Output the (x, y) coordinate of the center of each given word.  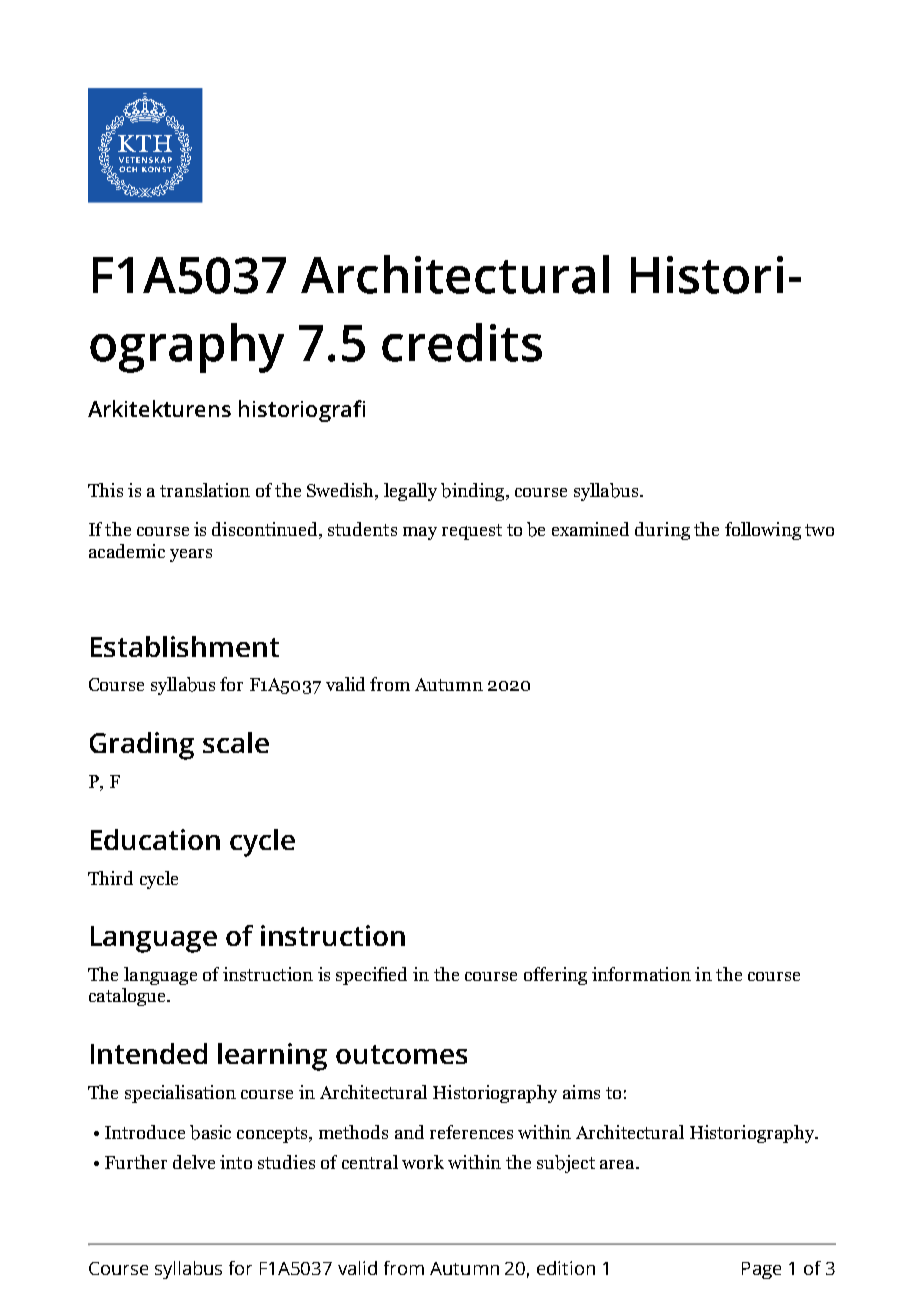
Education (155, 839)
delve (194, 1162)
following (763, 531)
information (641, 974)
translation (205, 490)
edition (566, 1268)
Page (761, 1270)
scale (236, 742)
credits (462, 342)
